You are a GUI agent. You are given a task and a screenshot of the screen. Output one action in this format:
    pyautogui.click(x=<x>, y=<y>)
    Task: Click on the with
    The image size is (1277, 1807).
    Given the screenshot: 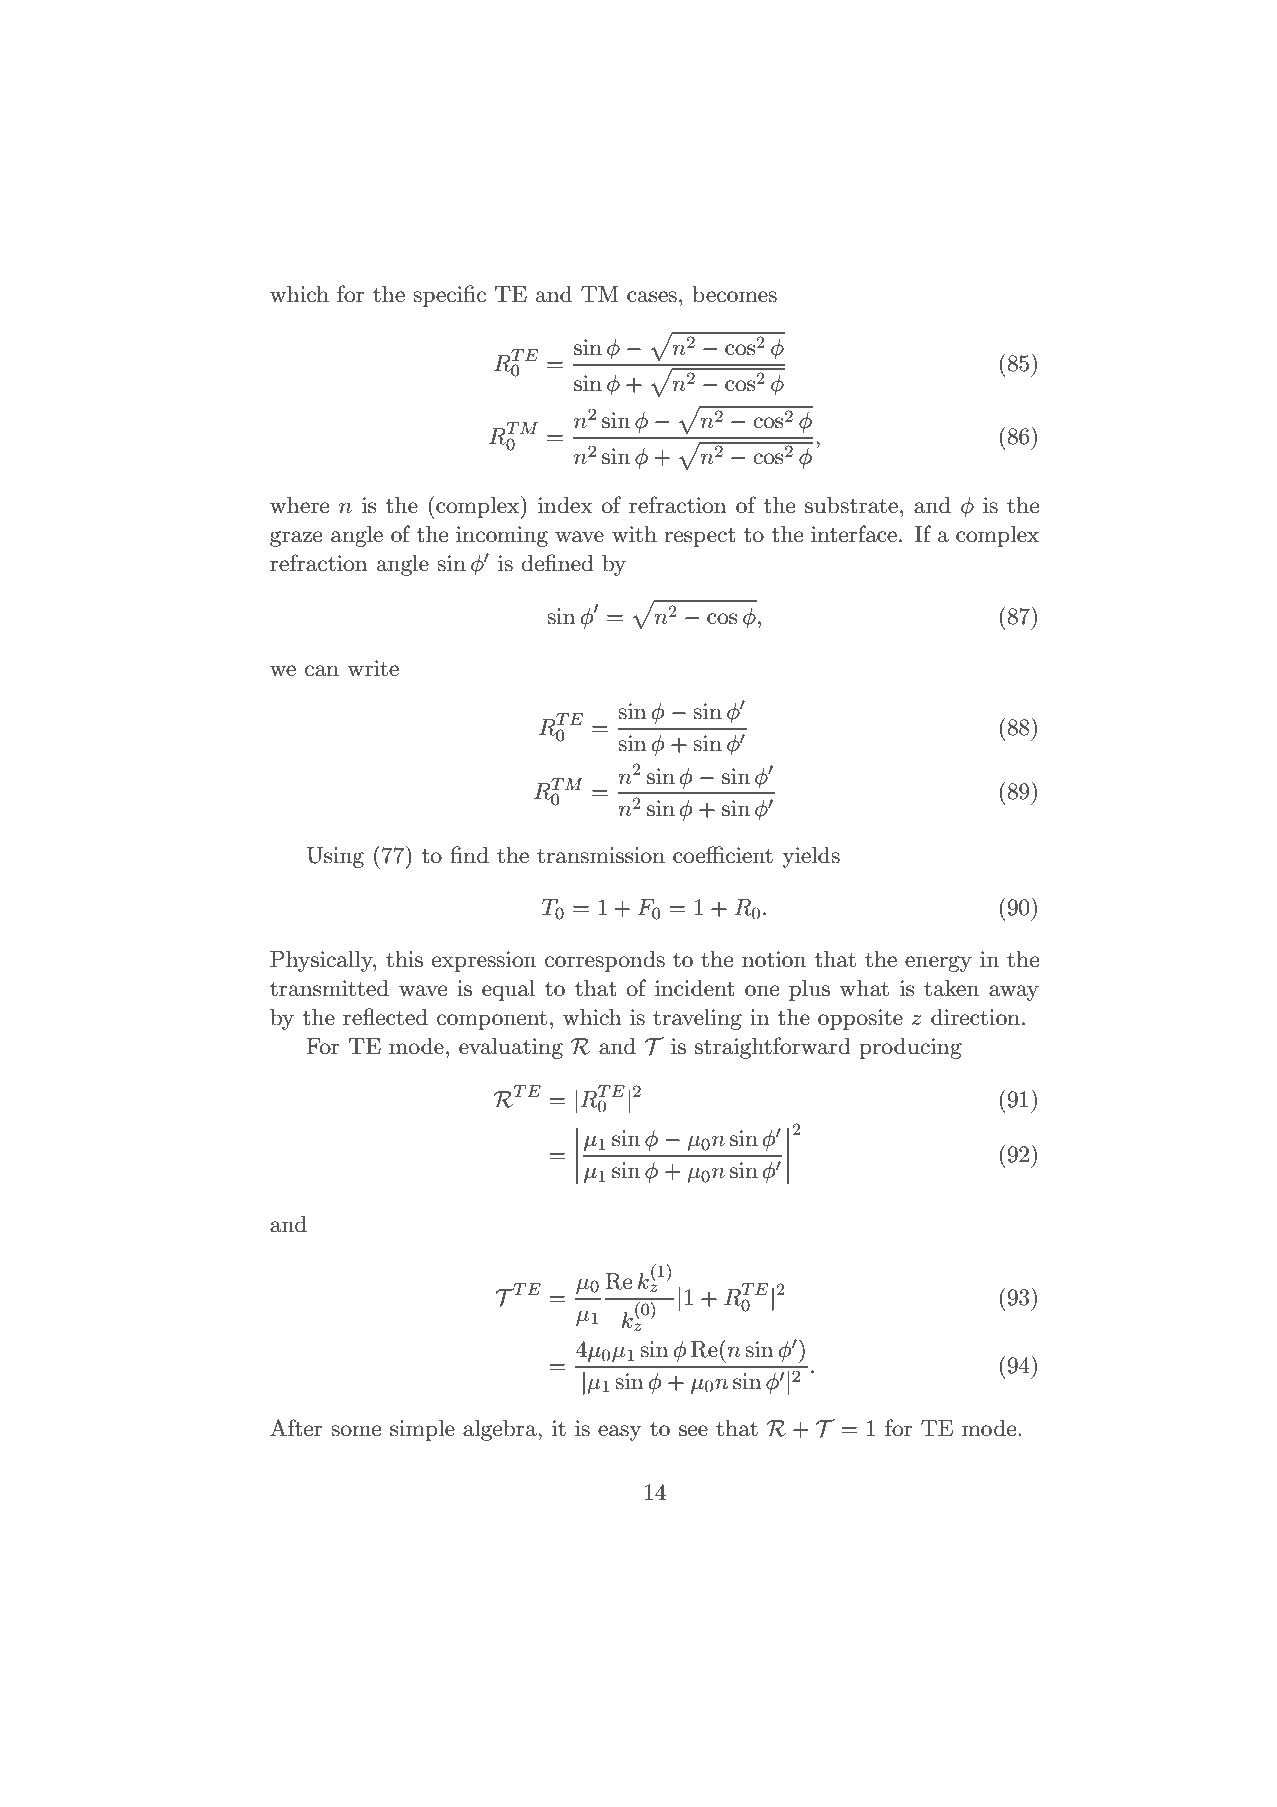 What is the action you would take?
    pyautogui.click(x=634, y=534)
